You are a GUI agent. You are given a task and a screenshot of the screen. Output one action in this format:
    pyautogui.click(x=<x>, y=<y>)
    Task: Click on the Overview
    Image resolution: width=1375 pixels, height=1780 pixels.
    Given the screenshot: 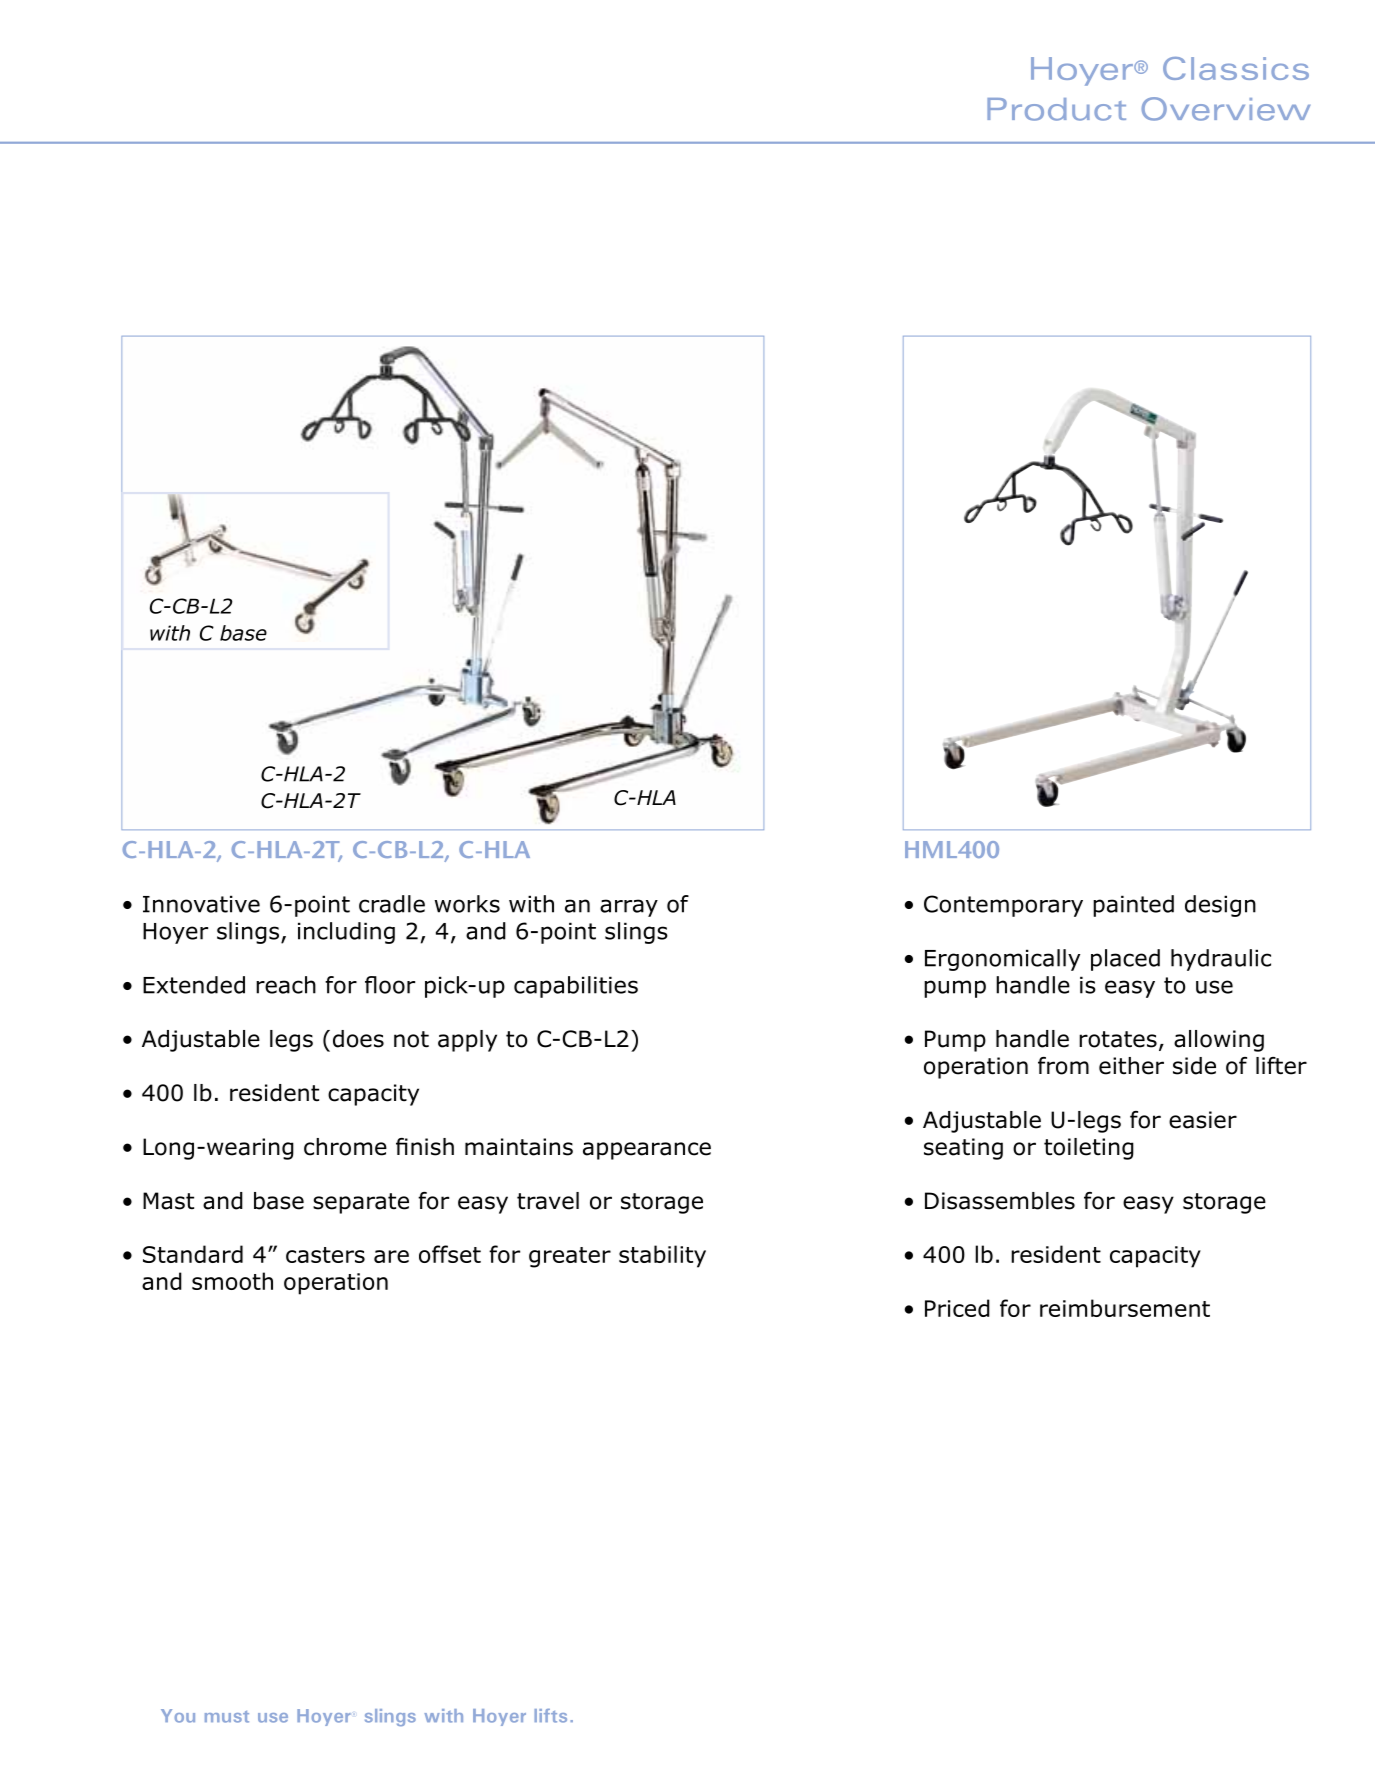 What is the action you would take?
    pyautogui.click(x=1226, y=109)
